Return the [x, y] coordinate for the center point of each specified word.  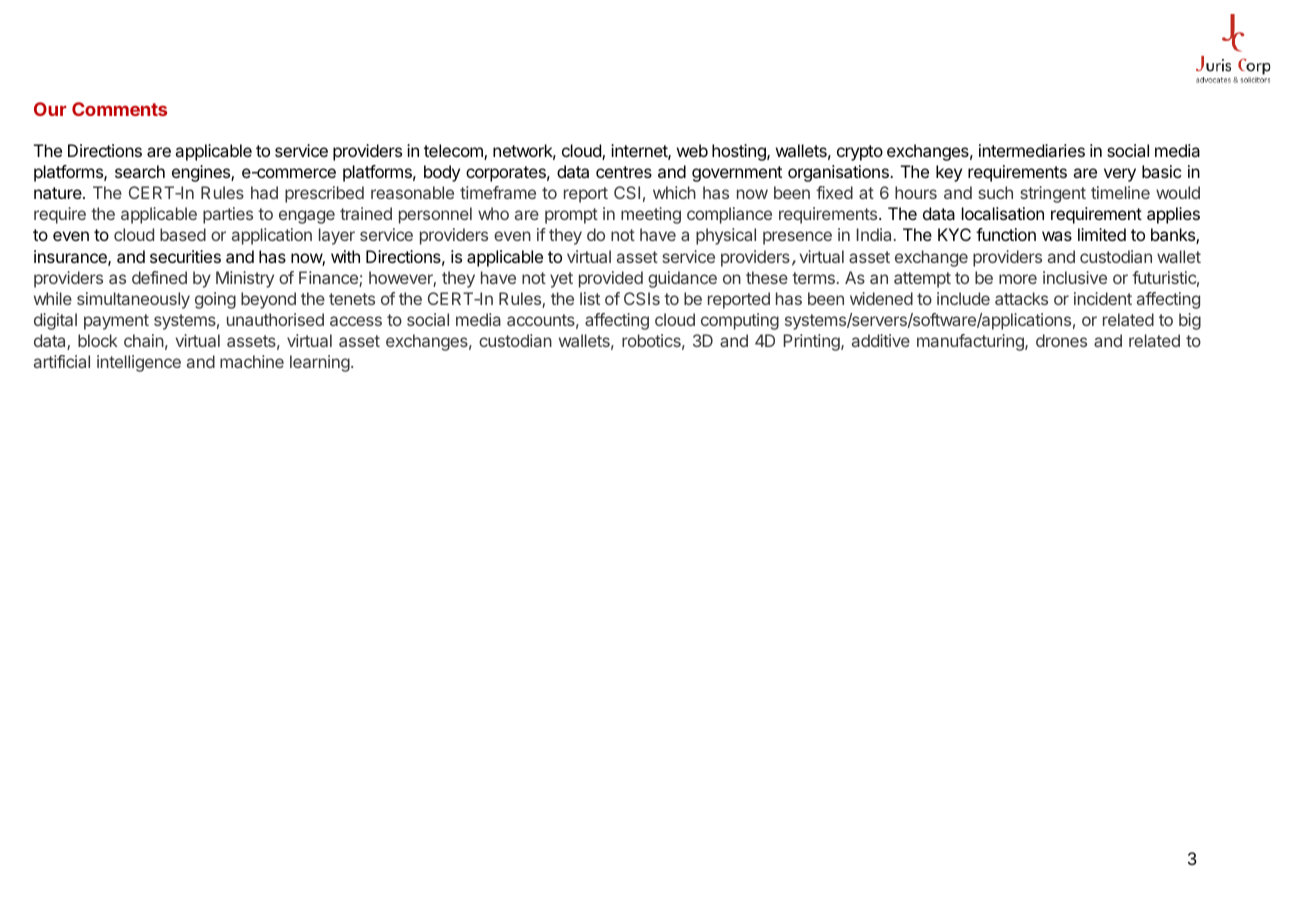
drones [1061, 340]
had [264, 192]
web [692, 150]
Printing [813, 342]
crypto [860, 153]
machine [252, 361]
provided [611, 279]
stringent [1053, 194]
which [674, 192]
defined [159, 277]
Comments [119, 109]
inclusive [1075, 277]
